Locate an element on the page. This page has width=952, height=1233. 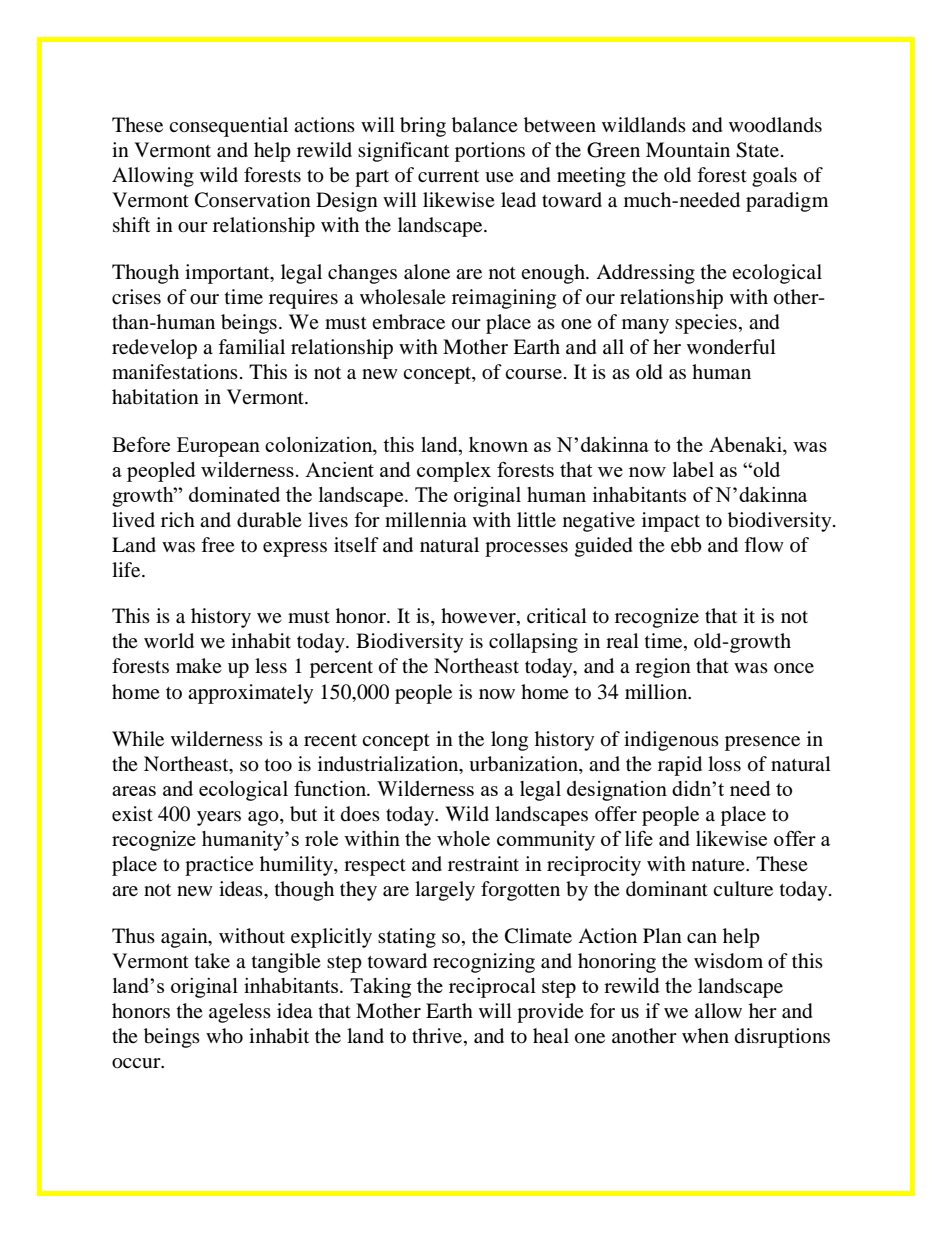
long is located at coordinates (509, 741).
